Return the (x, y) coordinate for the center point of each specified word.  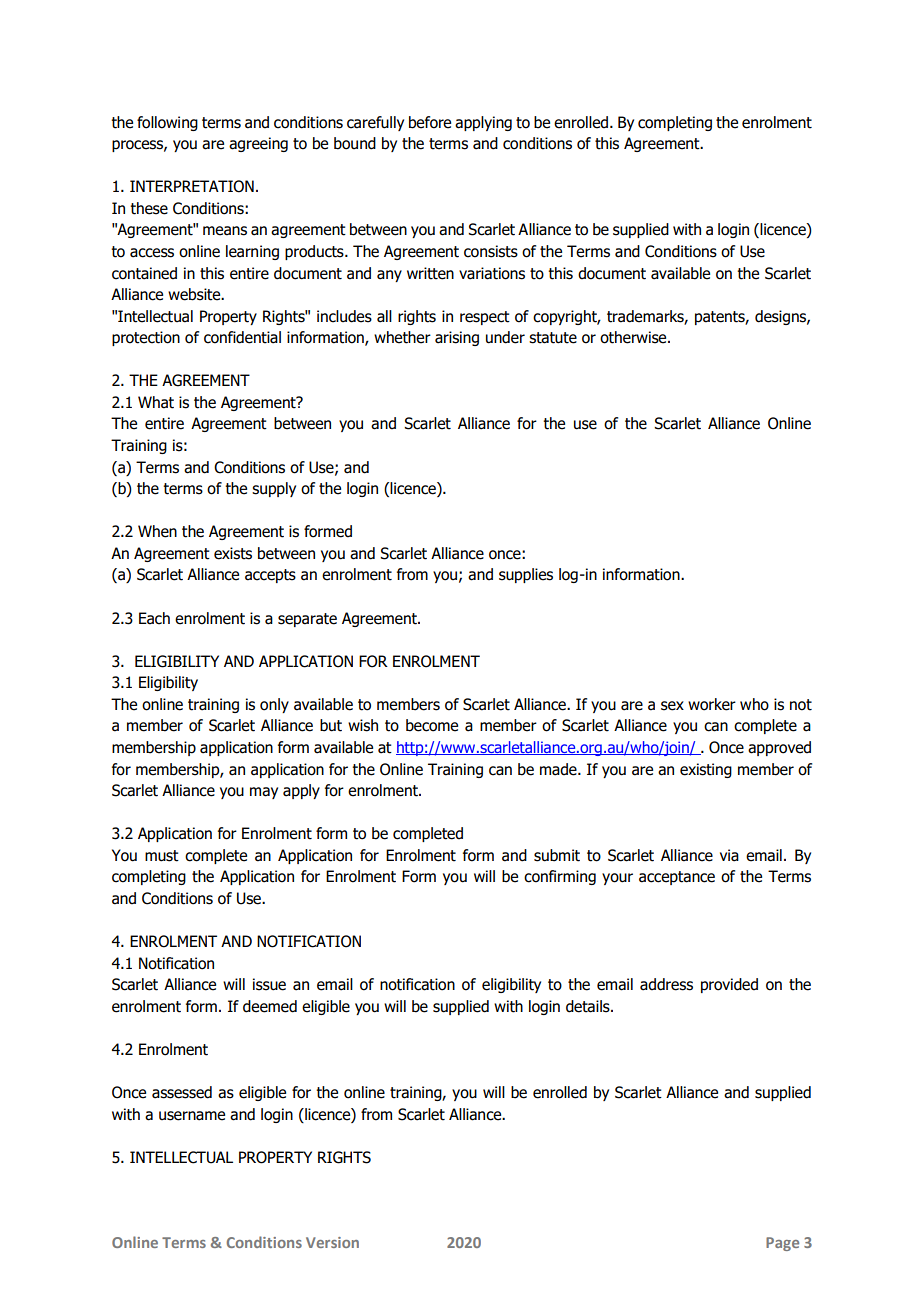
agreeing (258, 144)
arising (457, 338)
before (430, 122)
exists (233, 553)
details (589, 1006)
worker (712, 704)
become (432, 725)
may (264, 793)
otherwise (634, 337)
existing (706, 770)
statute (553, 338)
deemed (270, 1006)
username (192, 1116)
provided (729, 985)
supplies (526, 575)
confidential (242, 337)
